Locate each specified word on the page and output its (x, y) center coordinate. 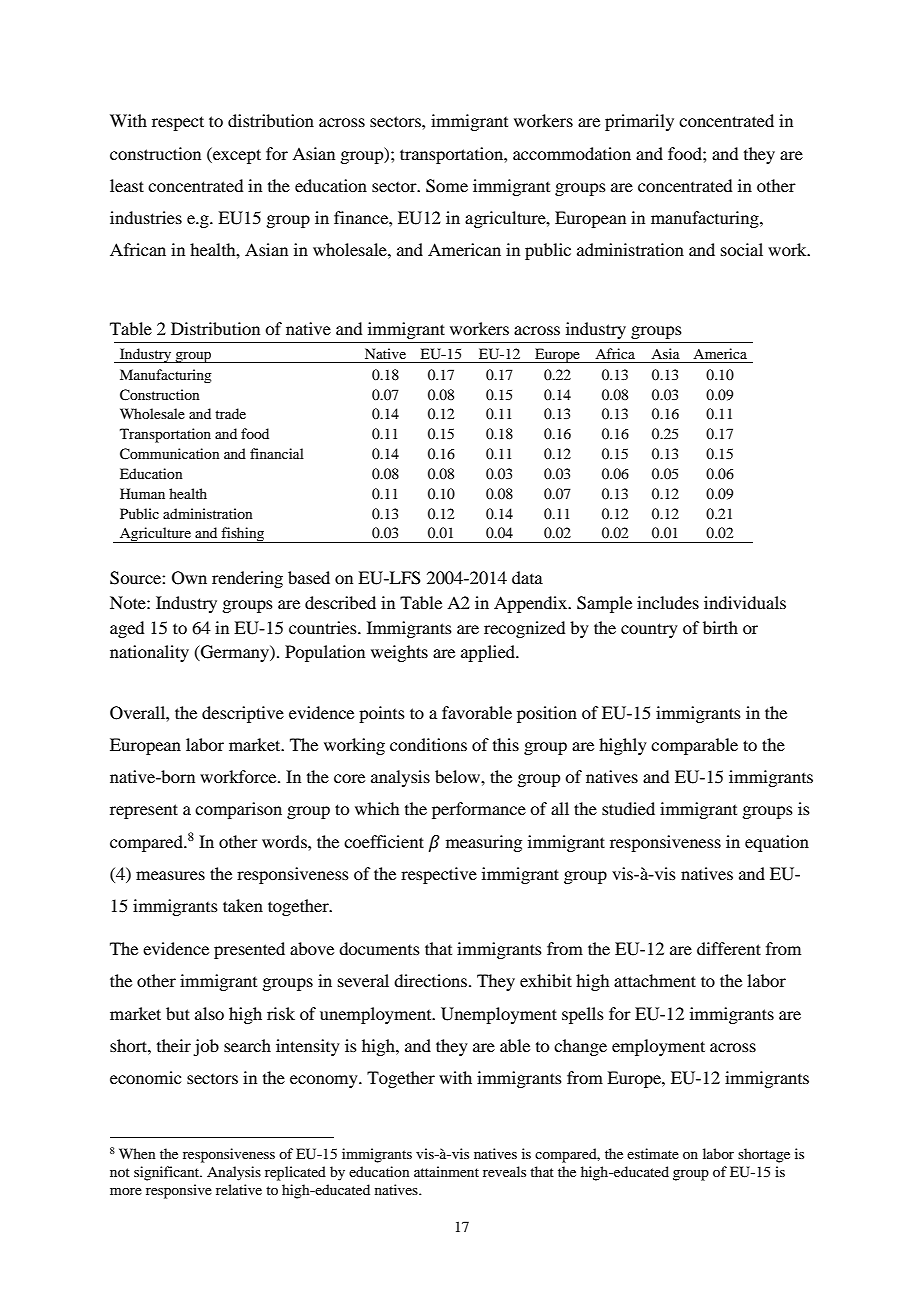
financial (277, 453)
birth (720, 627)
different (729, 948)
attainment (446, 1171)
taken (243, 905)
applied (489, 653)
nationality (149, 653)
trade (230, 413)
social (742, 249)
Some (447, 186)
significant (168, 1173)
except (236, 155)
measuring (484, 843)
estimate (653, 1153)
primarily (639, 122)
